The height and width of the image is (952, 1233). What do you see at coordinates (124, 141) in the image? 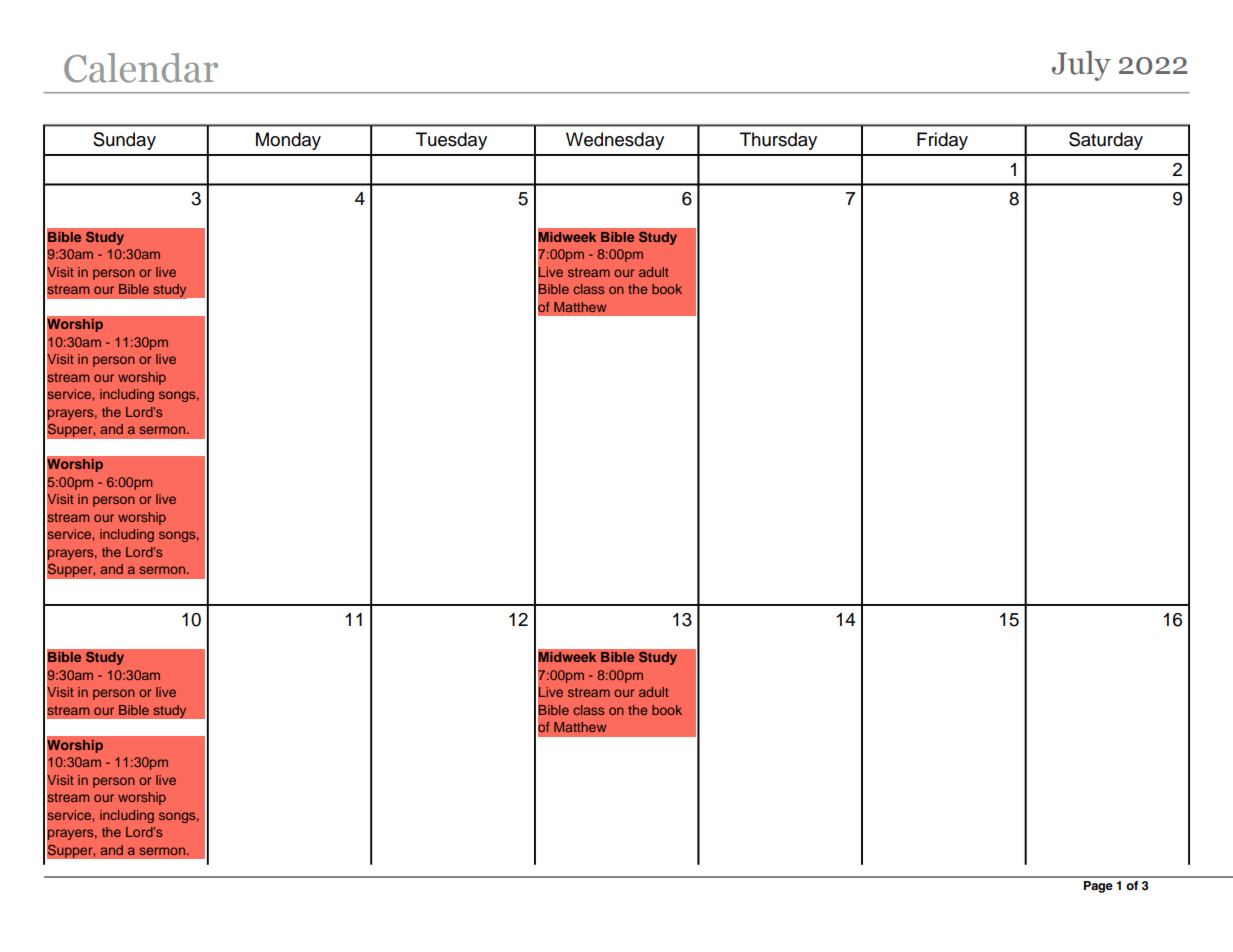
I see `Sunday` at bounding box center [124, 141].
